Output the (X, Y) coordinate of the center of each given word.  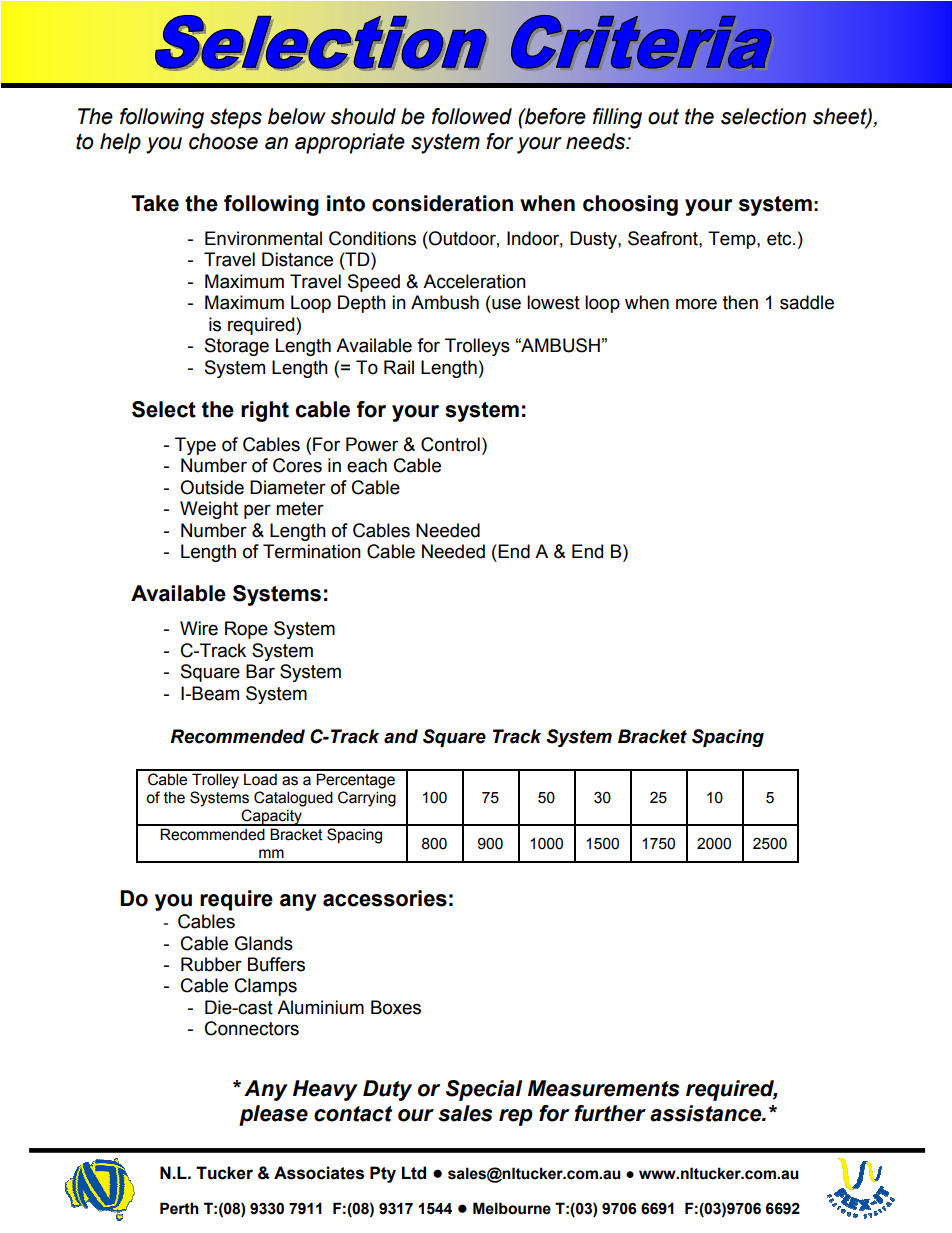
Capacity (272, 817)
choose (223, 141)
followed (472, 116)
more (696, 304)
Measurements (603, 1088)
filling (617, 118)
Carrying (367, 799)
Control (450, 444)
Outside (212, 487)
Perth (179, 1208)
